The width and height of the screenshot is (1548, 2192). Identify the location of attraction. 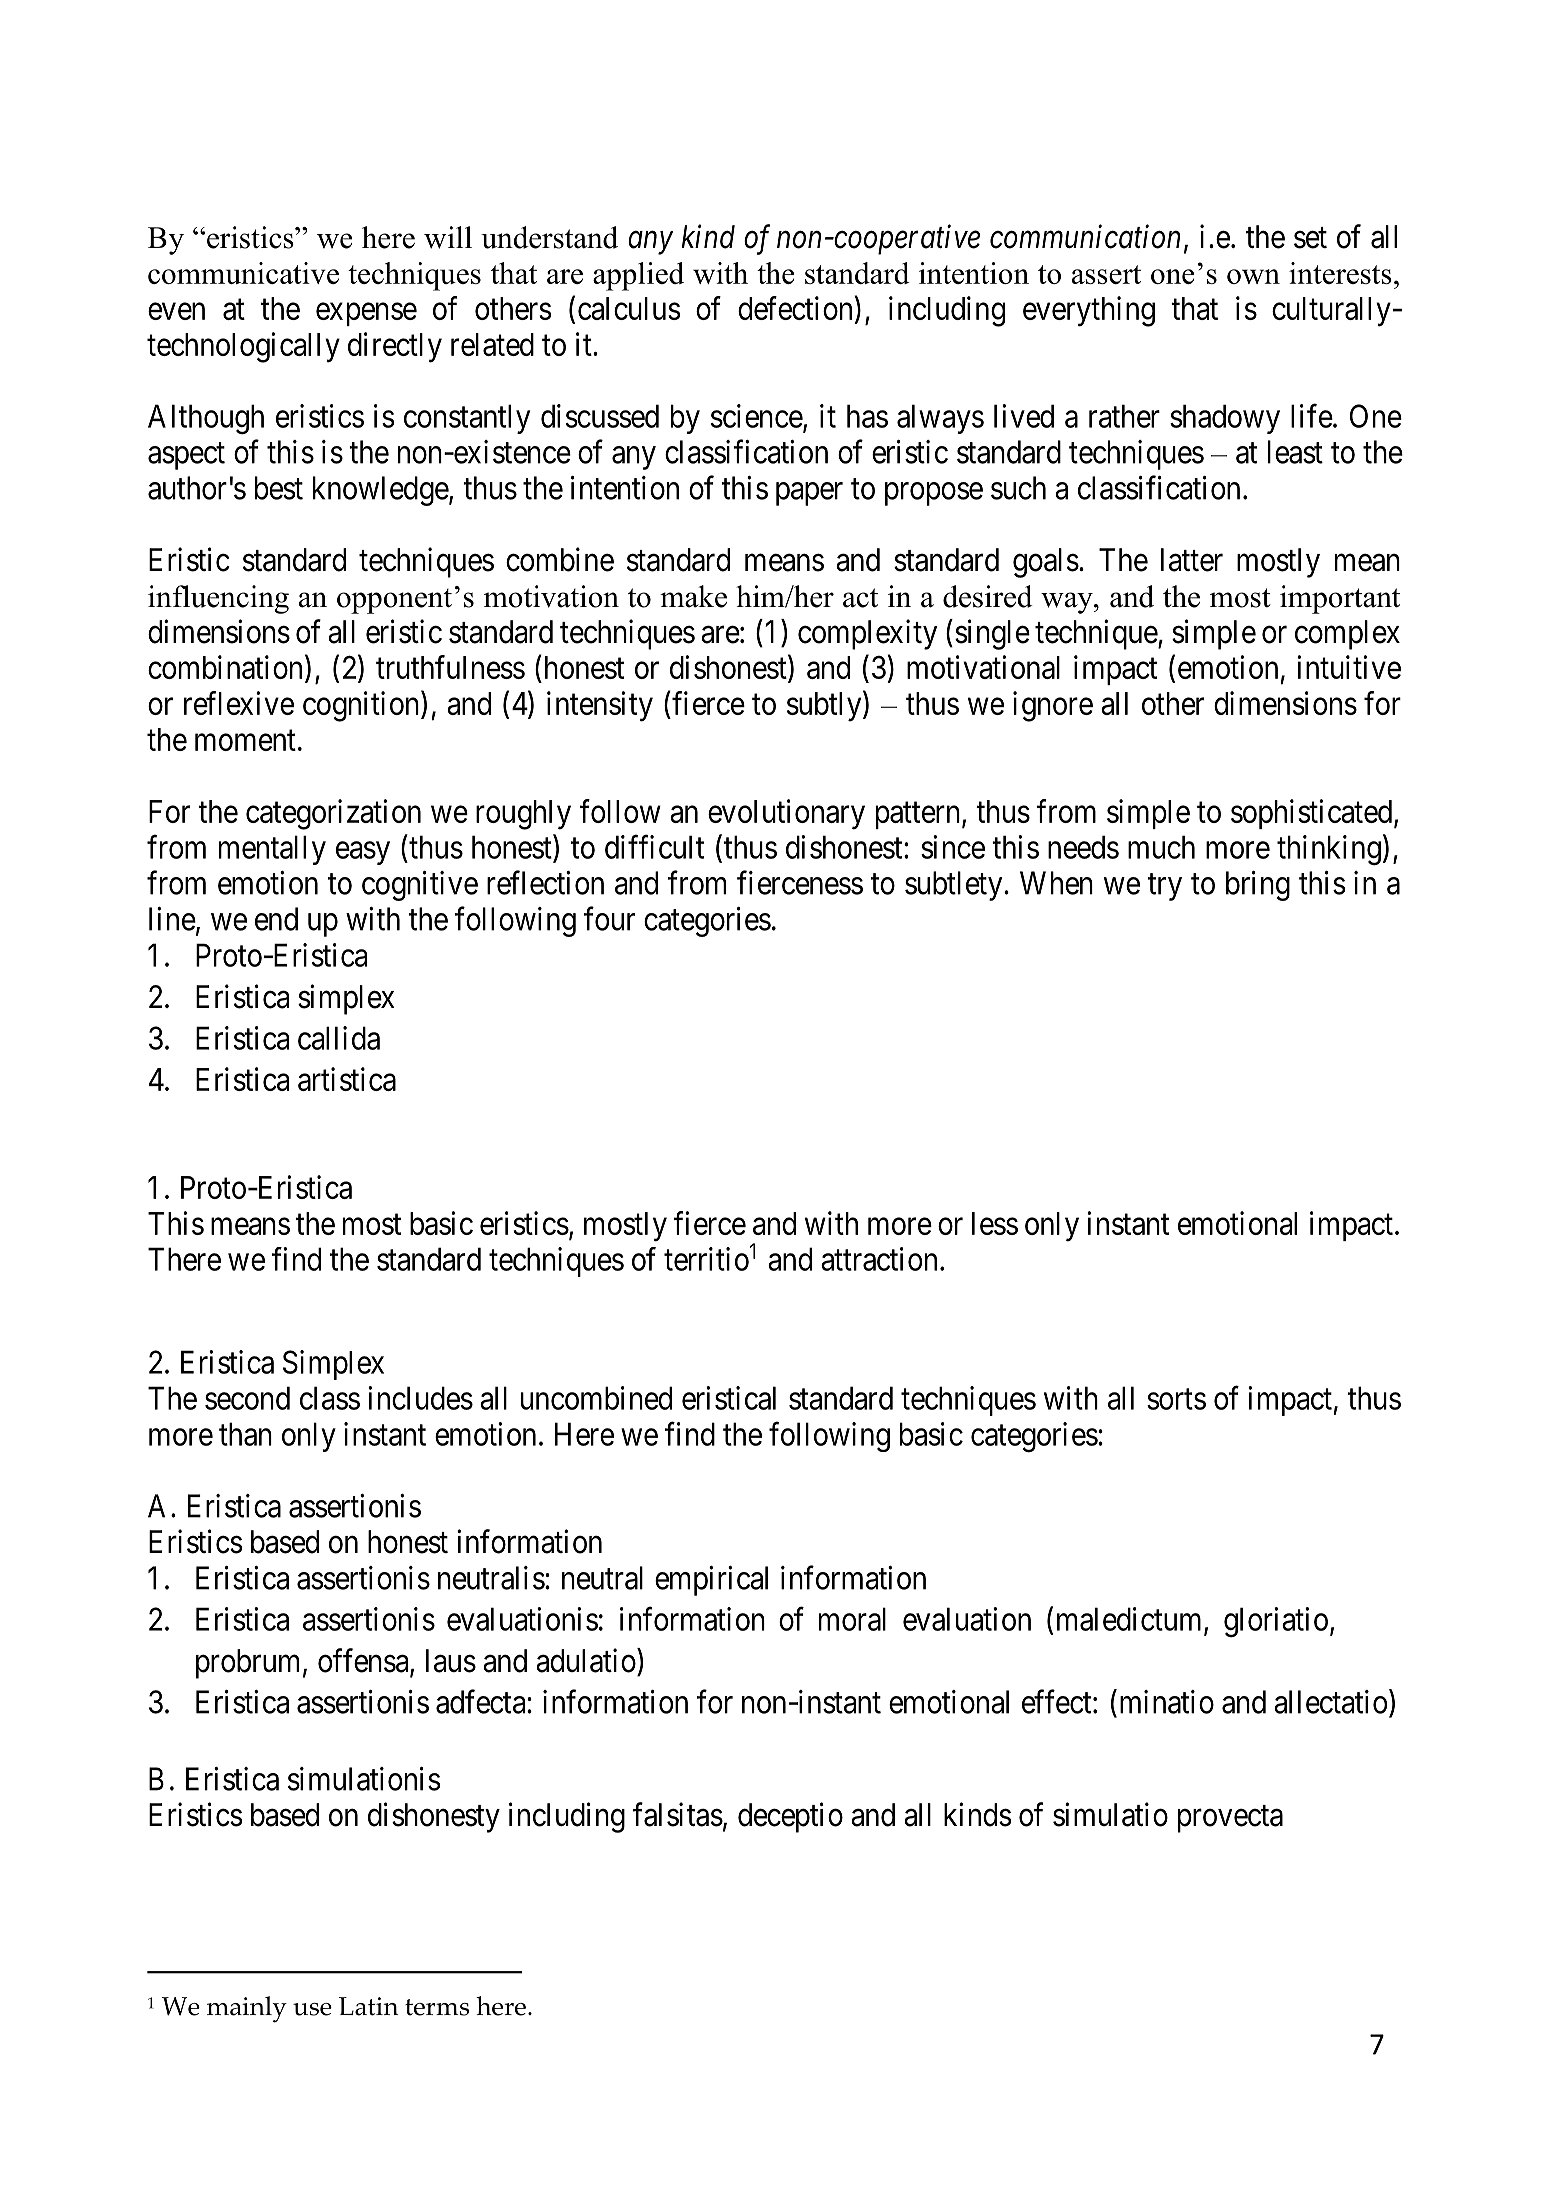
(879, 1259).
